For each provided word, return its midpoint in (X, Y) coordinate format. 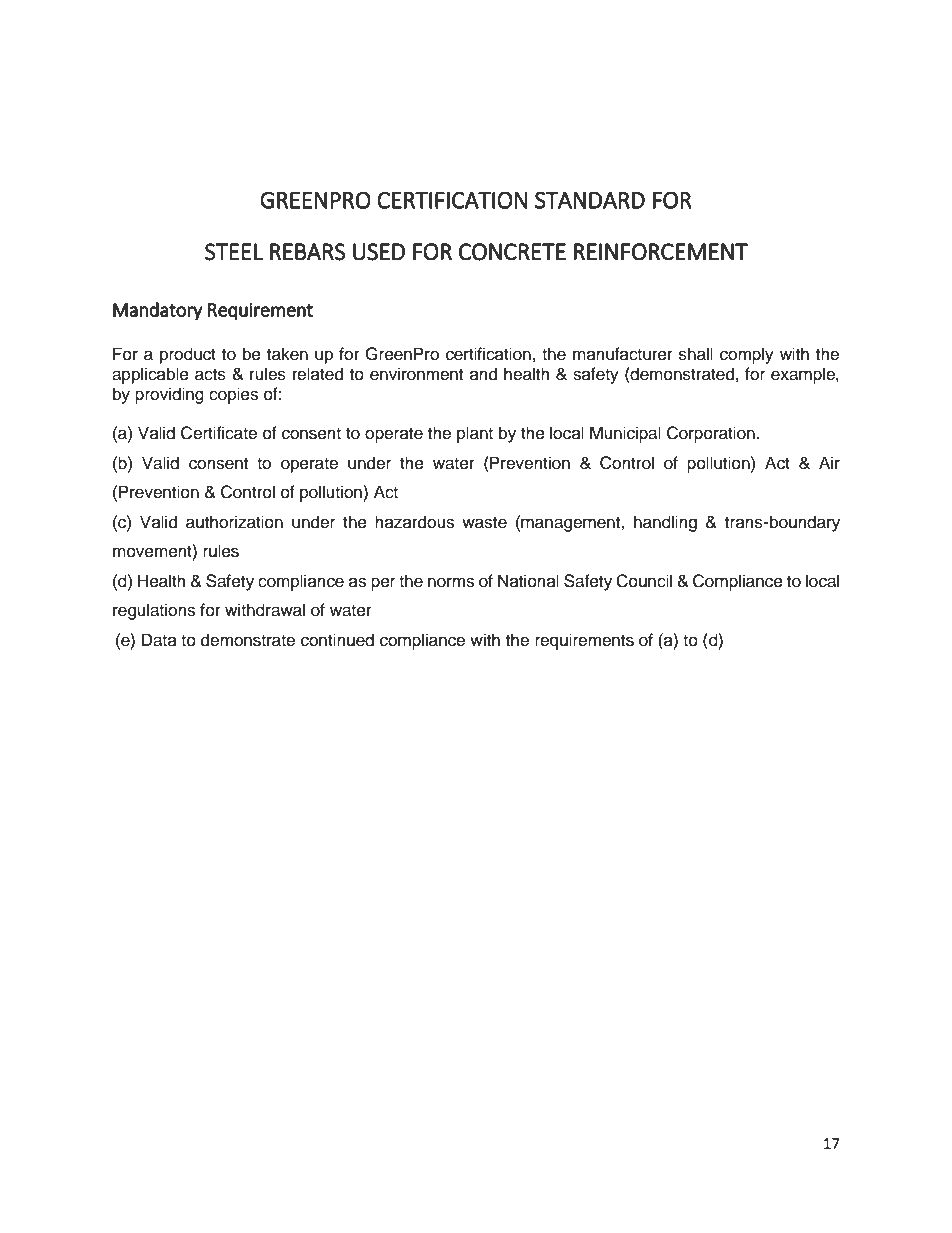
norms (451, 582)
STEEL (234, 252)
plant (475, 434)
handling (665, 523)
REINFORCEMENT (661, 252)
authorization (234, 522)
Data (159, 640)
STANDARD (590, 200)
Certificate (219, 433)
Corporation (711, 434)
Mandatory (158, 311)
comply (747, 355)
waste (484, 523)
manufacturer (623, 354)
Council (644, 581)
